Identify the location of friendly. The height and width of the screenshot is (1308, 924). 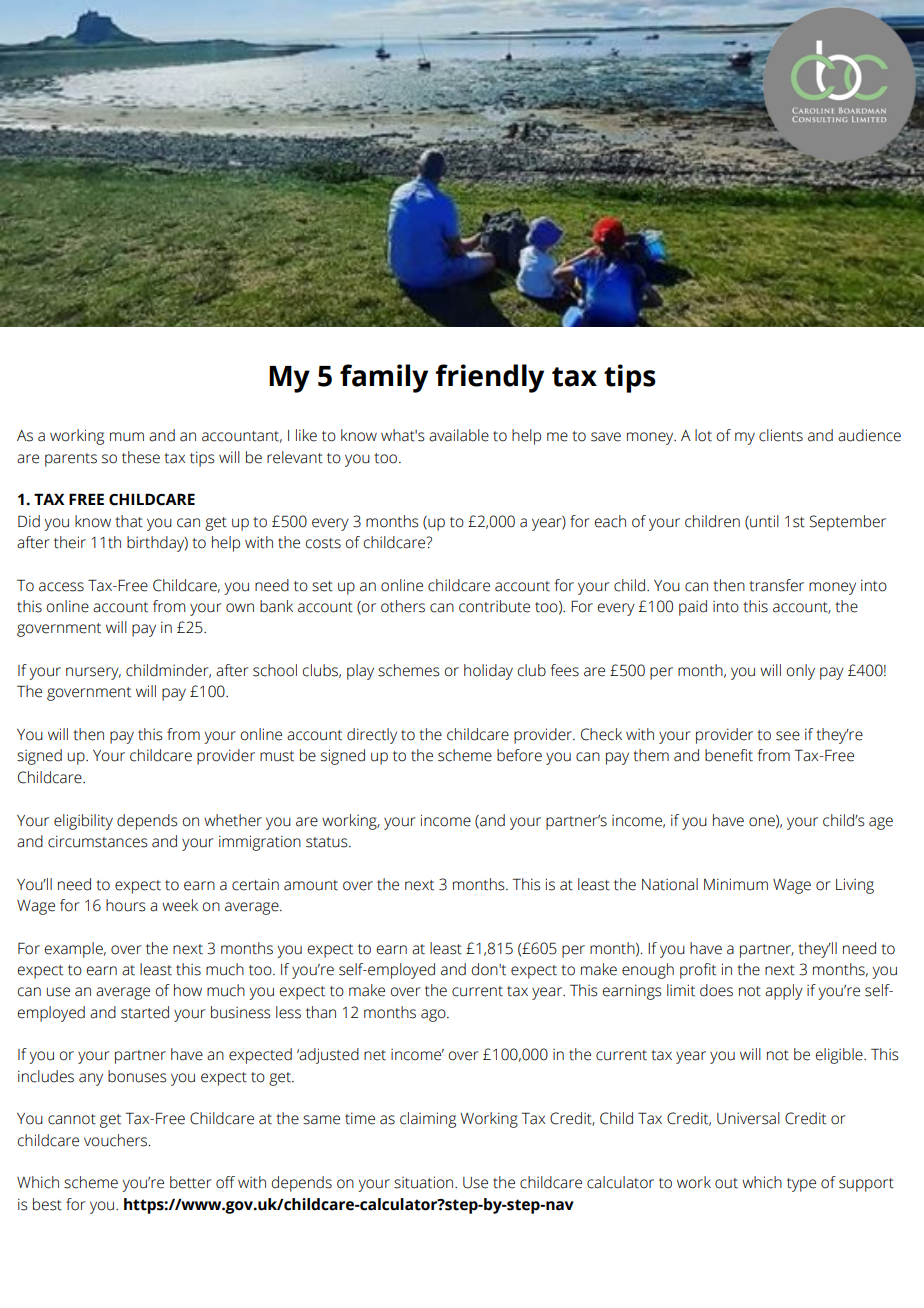
(489, 378).
